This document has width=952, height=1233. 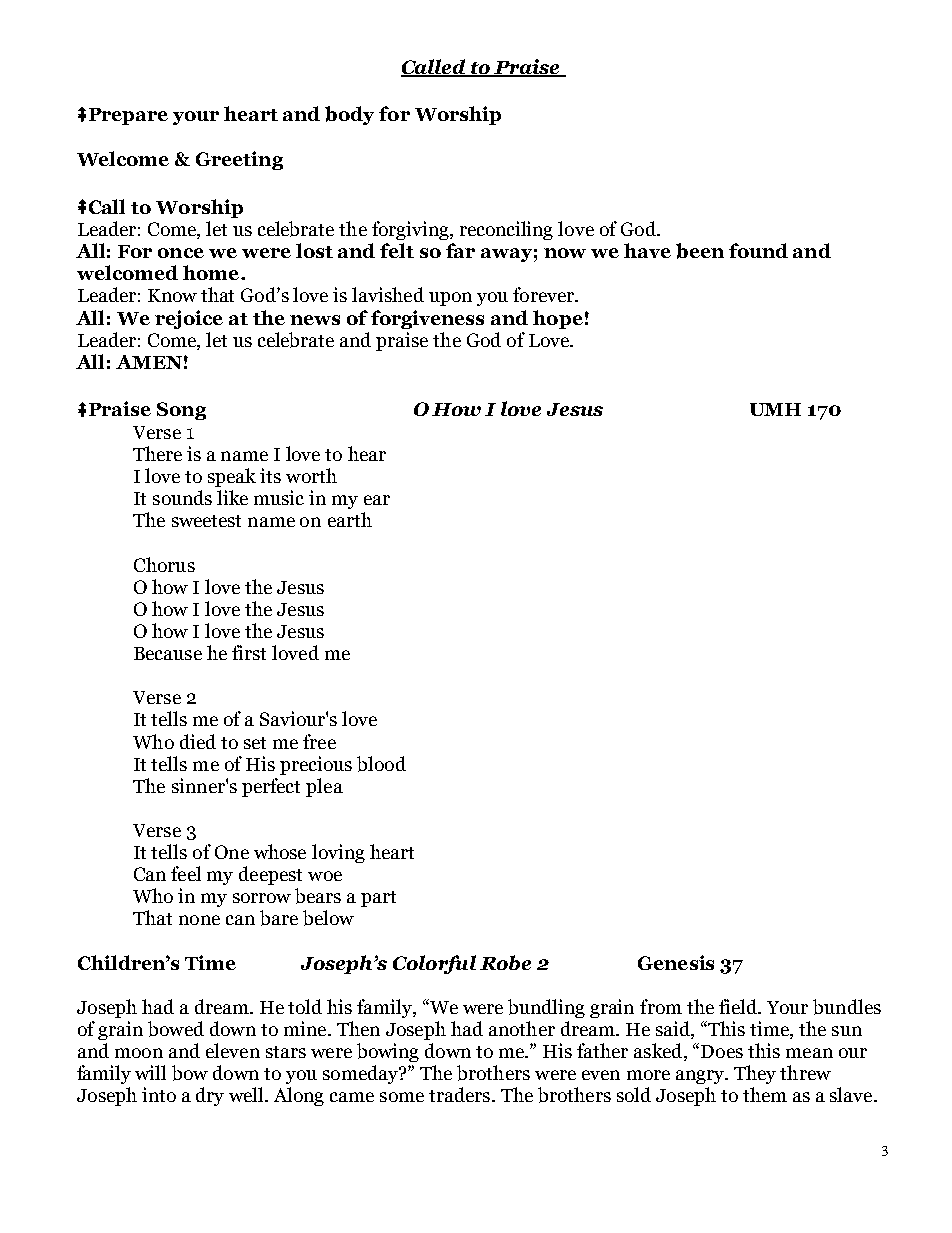 I want to click on part, so click(x=378, y=899).
